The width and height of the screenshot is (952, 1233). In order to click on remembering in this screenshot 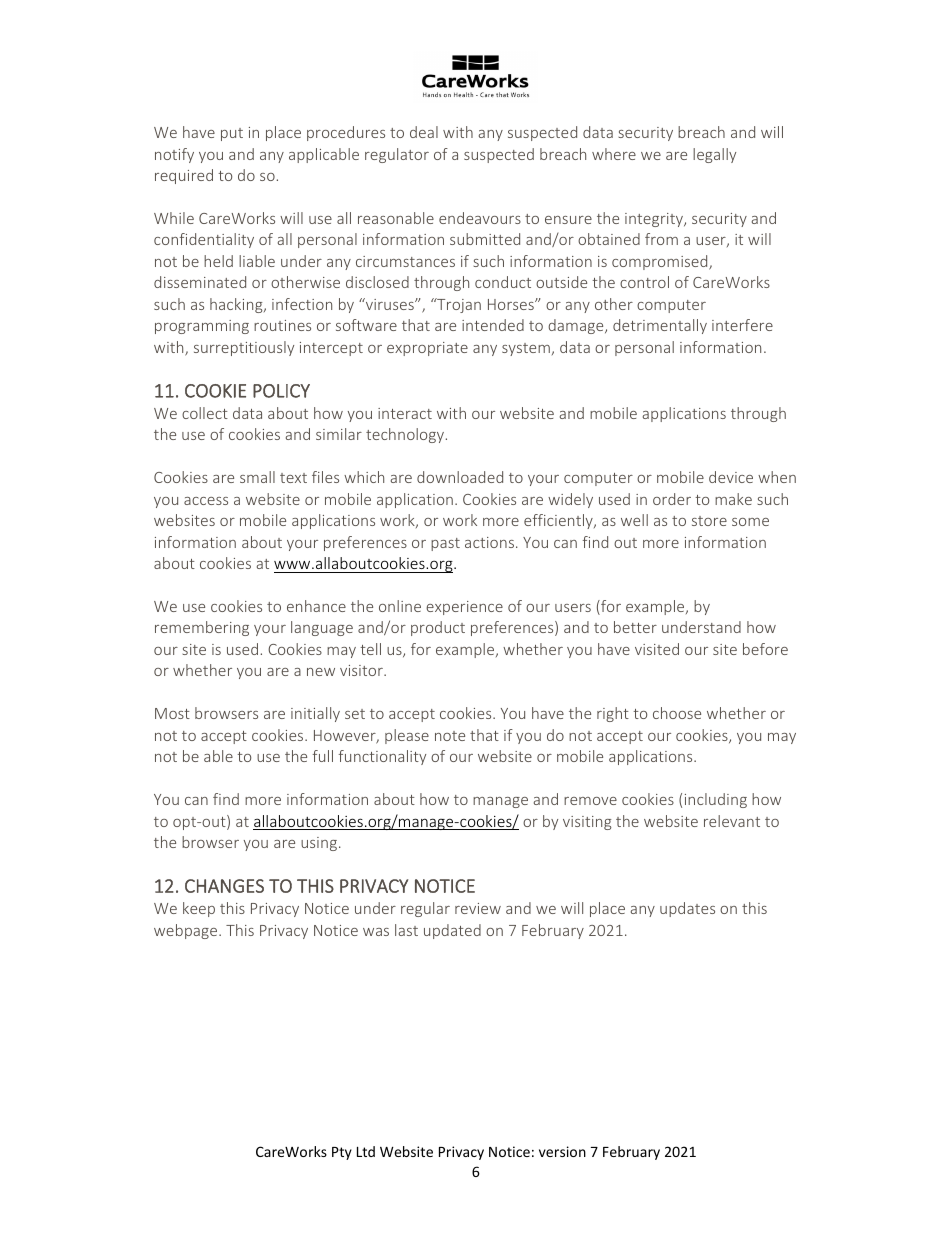, I will do `click(202, 628)`.
